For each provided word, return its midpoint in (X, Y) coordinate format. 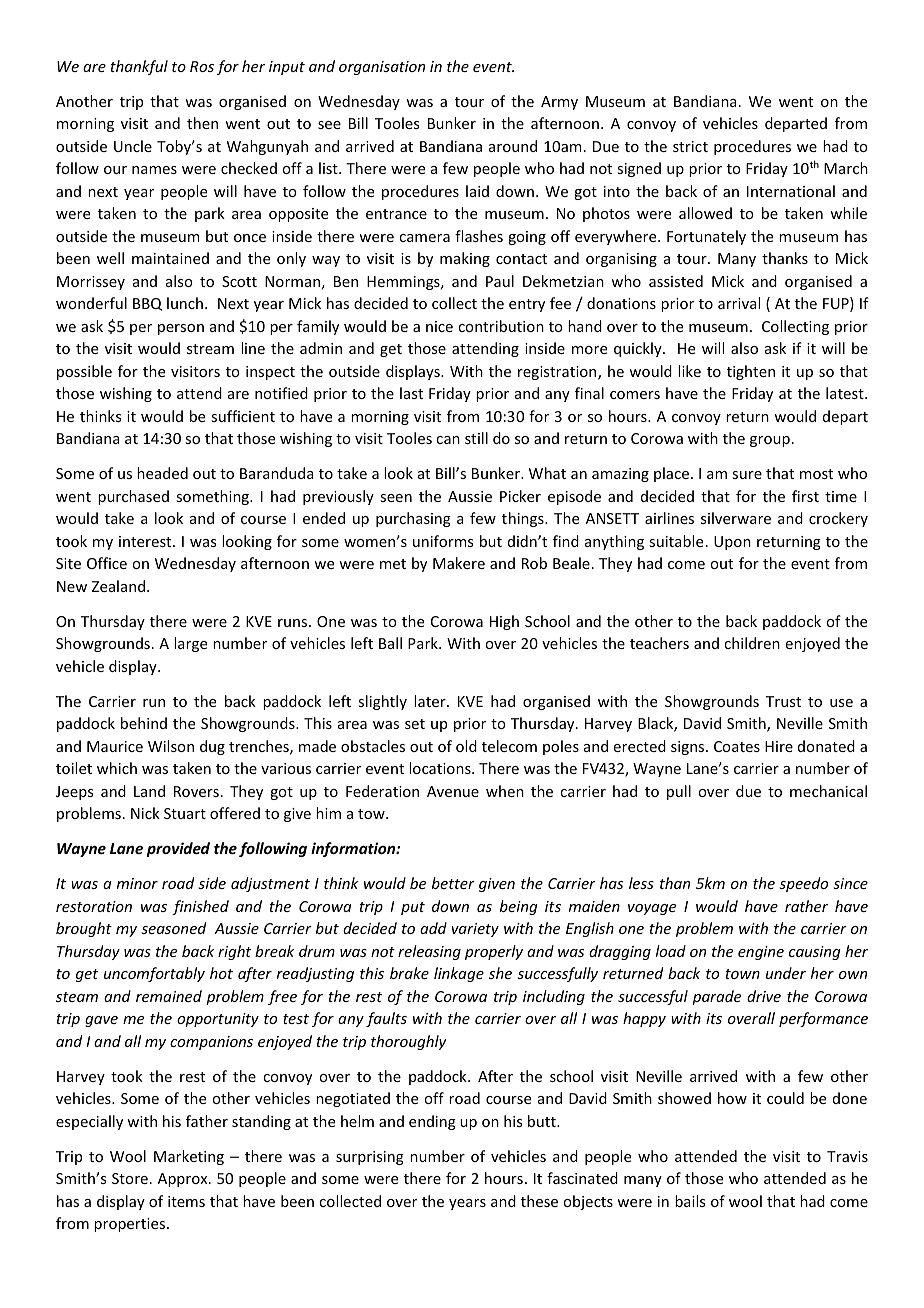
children (752, 643)
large (190, 644)
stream (210, 349)
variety (475, 930)
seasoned (173, 928)
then (202, 123)
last (411, 393)
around (513, 146)
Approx (184, 1180)
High (504, 622)
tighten (751, 372)
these (539, 1201)
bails (690, 1201)
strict (690, 146)
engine (761, 953)
